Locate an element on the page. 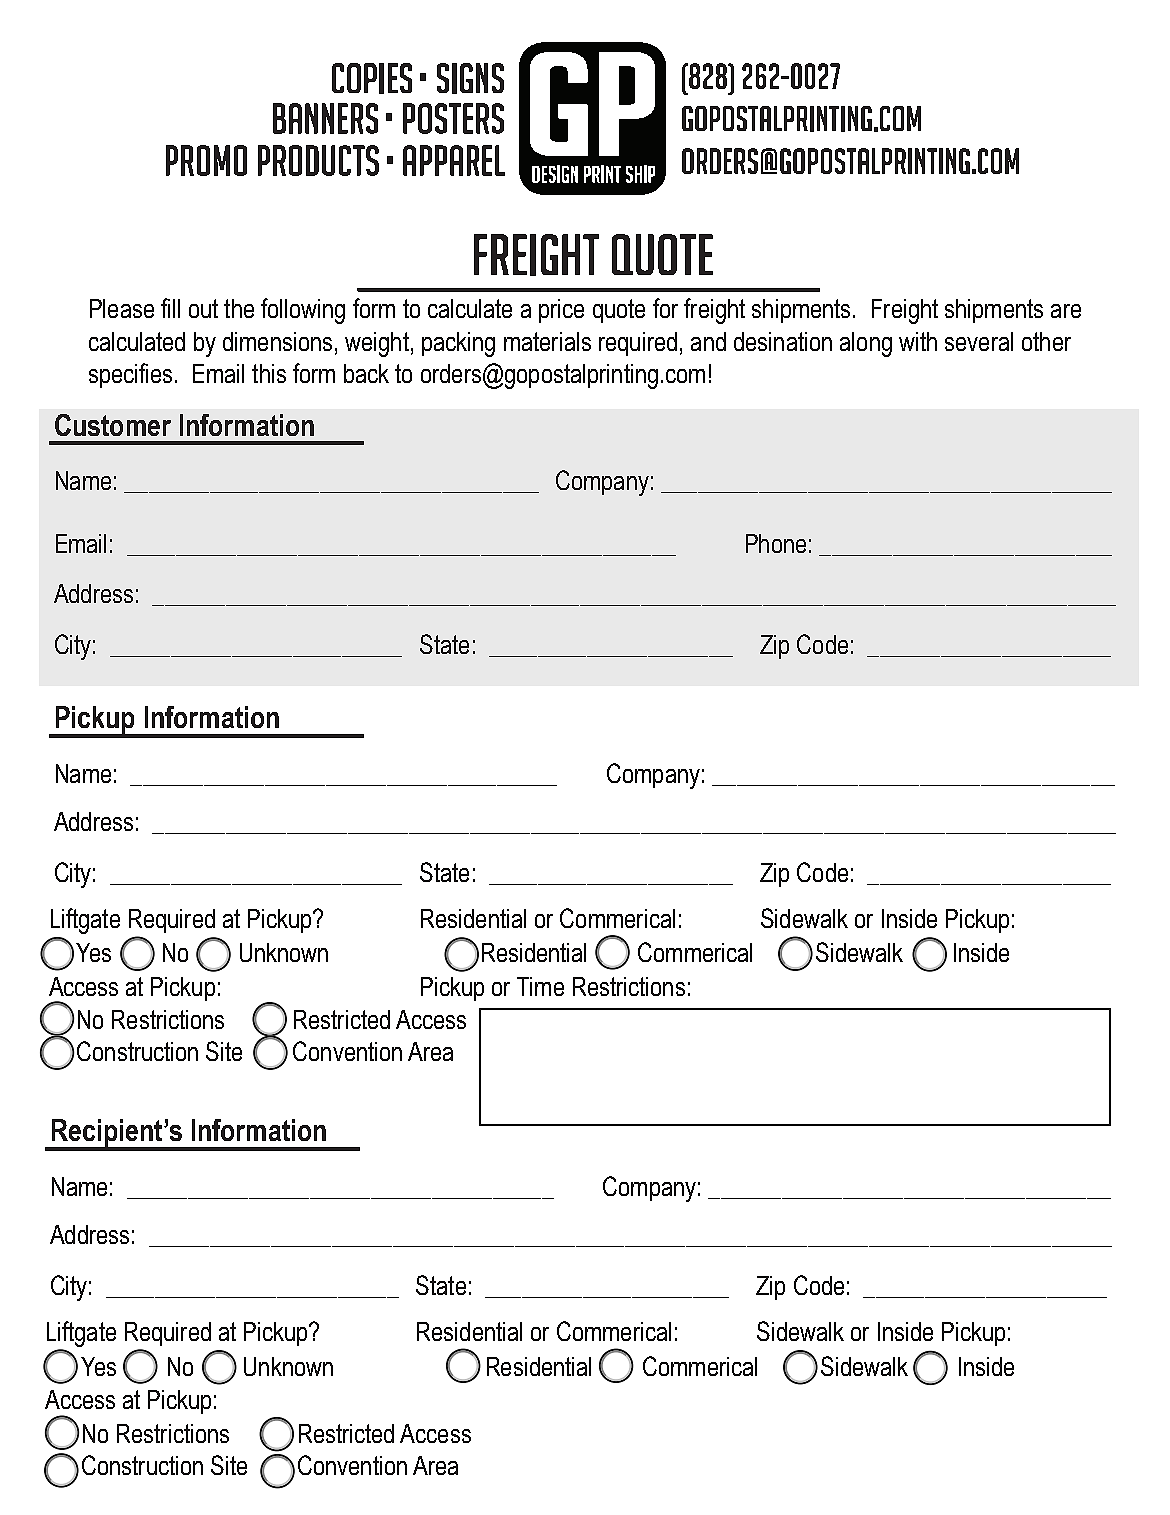 The height and width of the document is (1515, 1170). Customer is located at coordinates (113, 425).
